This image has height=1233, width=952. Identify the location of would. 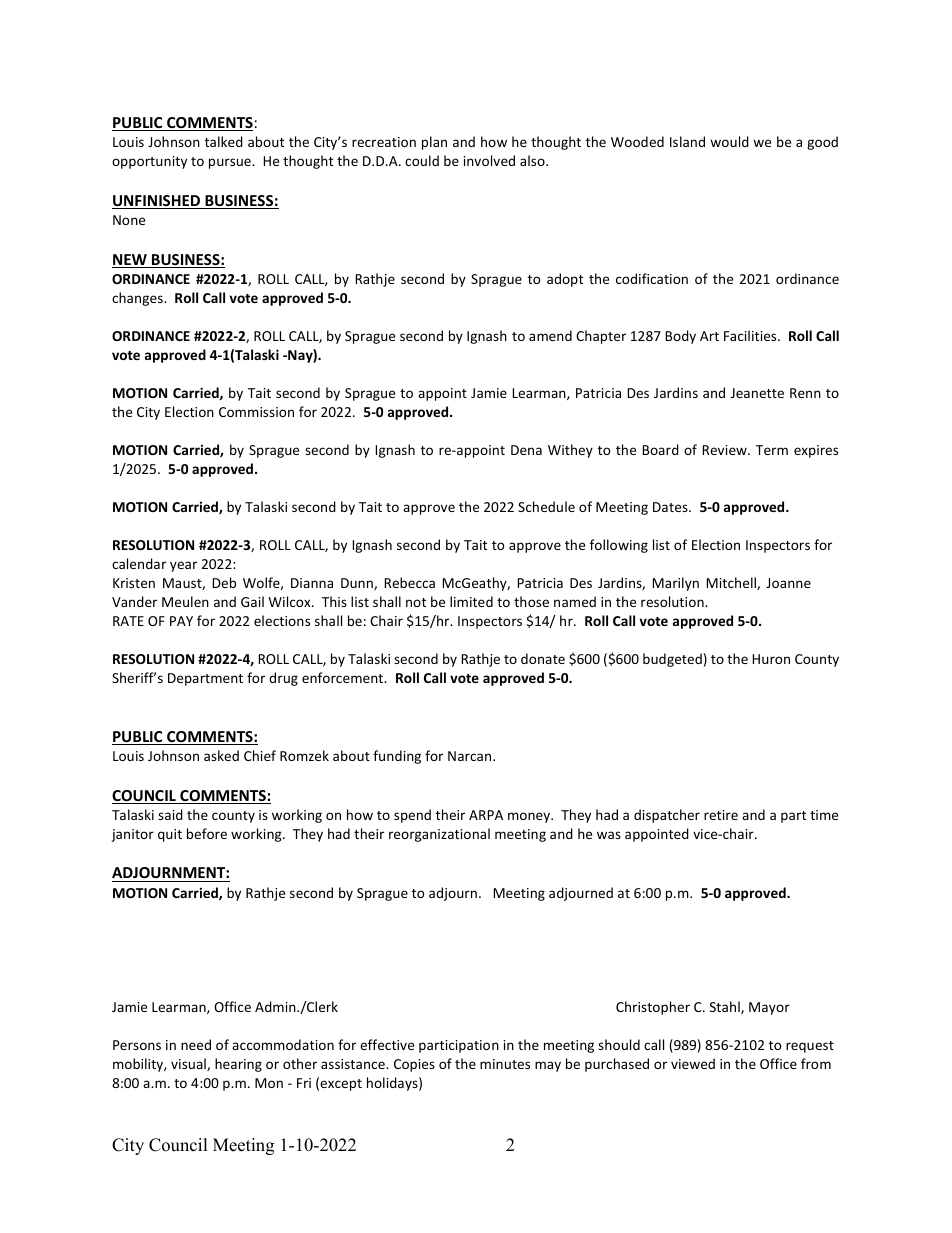
(729, 141).
